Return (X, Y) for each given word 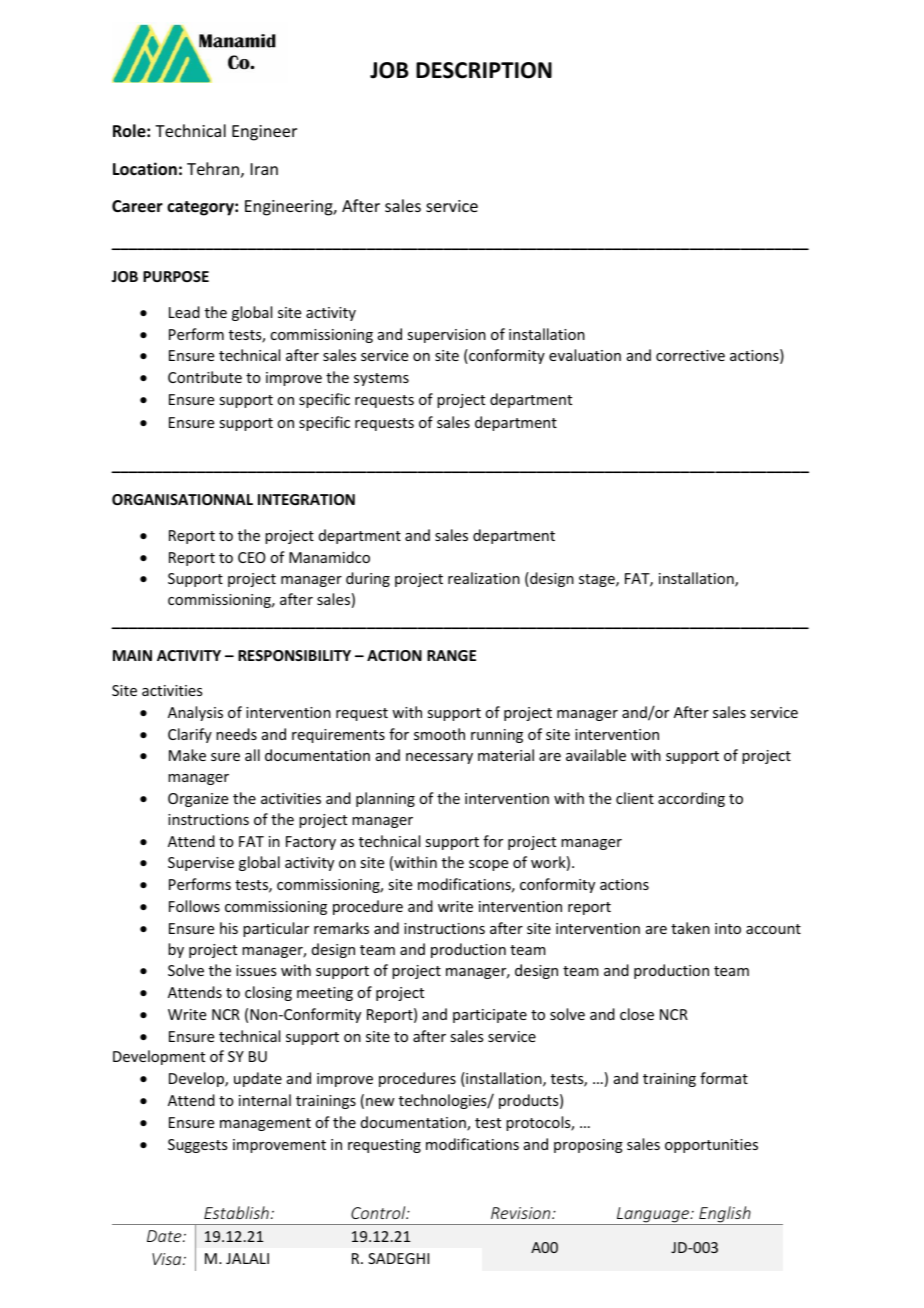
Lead (184, 312)
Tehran (213, 168)
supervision (446, 336)
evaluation (585, 355)
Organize (198, 800)
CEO (252, 557)
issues (256, 970)
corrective (690, 355)
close (637, 1014)
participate (490, 1016)
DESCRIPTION (484, 70)
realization (484, 578)
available (596, 755)
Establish (236, 1212)
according (691, 799)
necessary (439, 758)
